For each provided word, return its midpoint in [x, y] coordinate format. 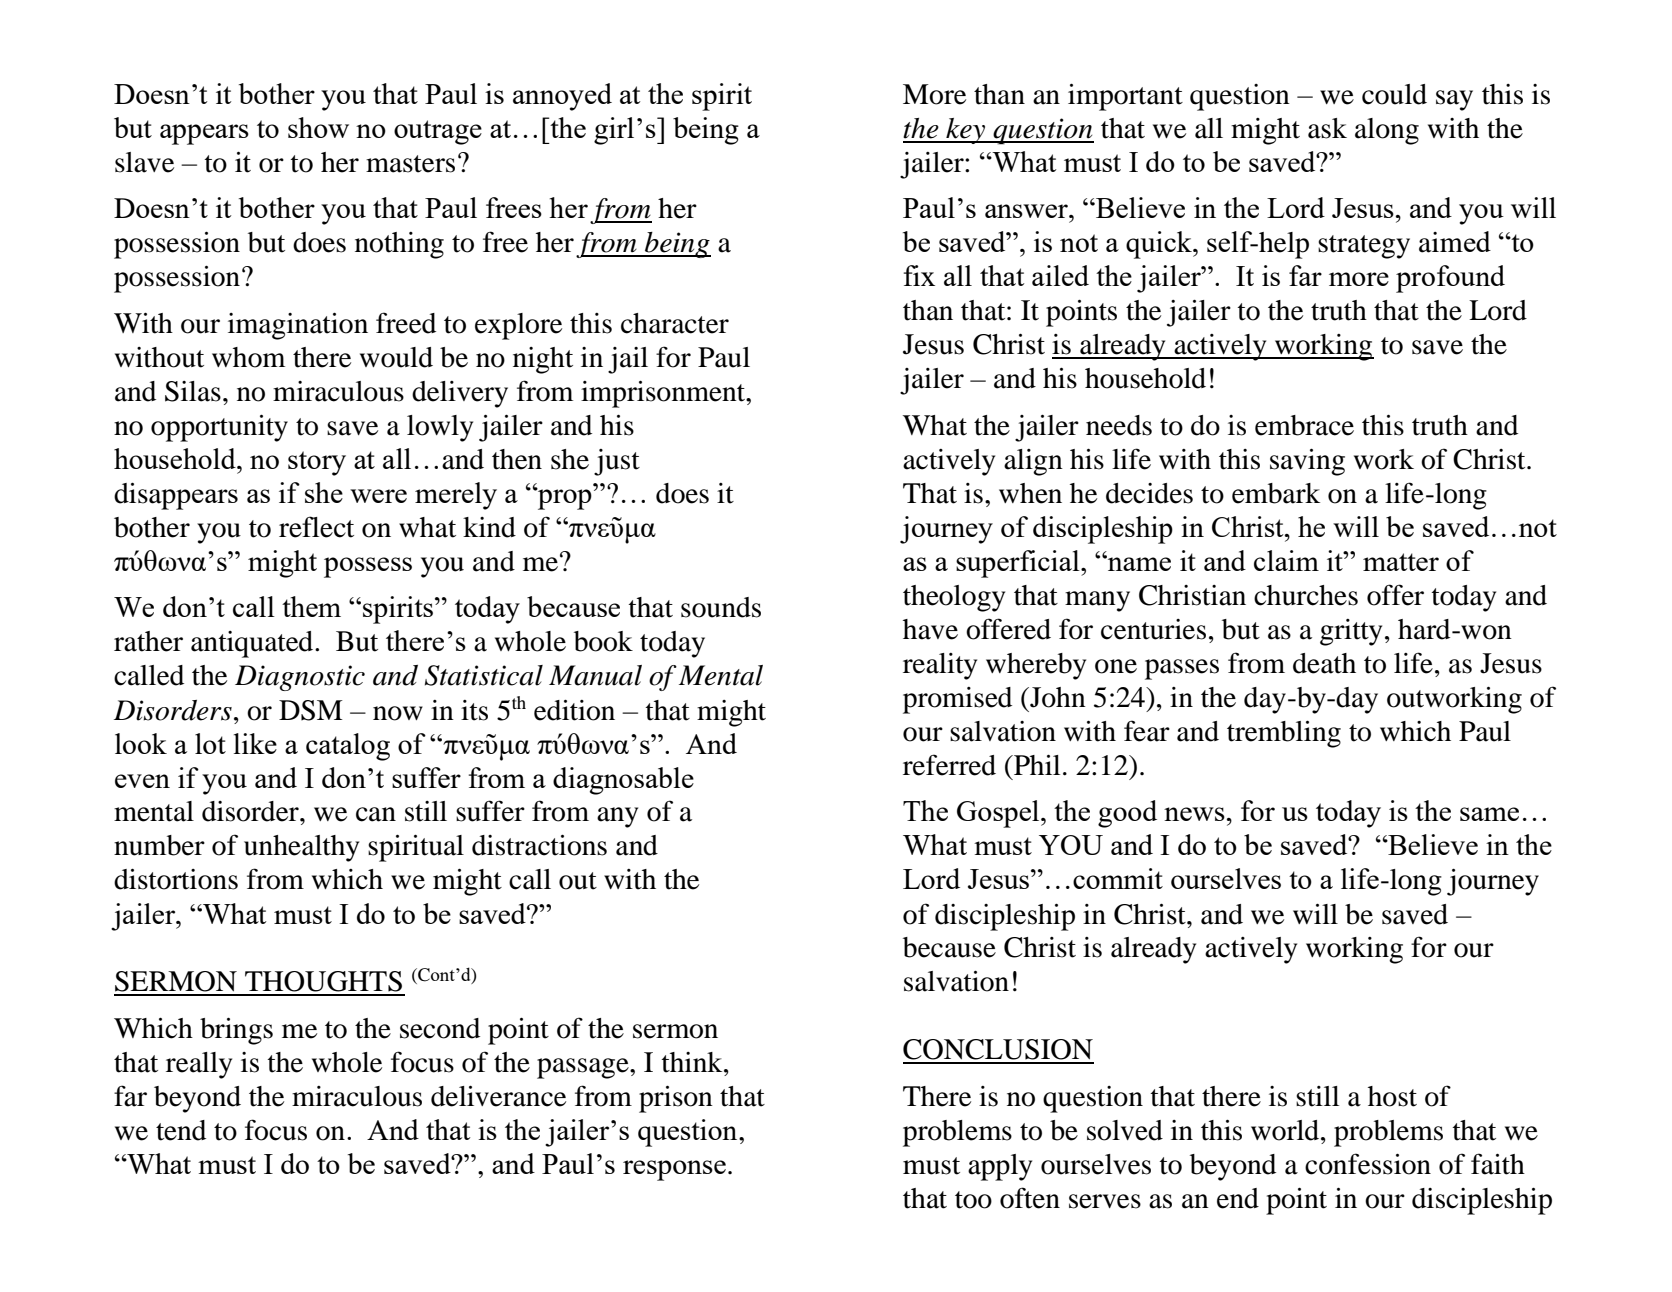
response [674, 1170]
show [318, 127]
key [966, 131]
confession [1368, 1164]
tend [181, 1130]
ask [1327, 128]
